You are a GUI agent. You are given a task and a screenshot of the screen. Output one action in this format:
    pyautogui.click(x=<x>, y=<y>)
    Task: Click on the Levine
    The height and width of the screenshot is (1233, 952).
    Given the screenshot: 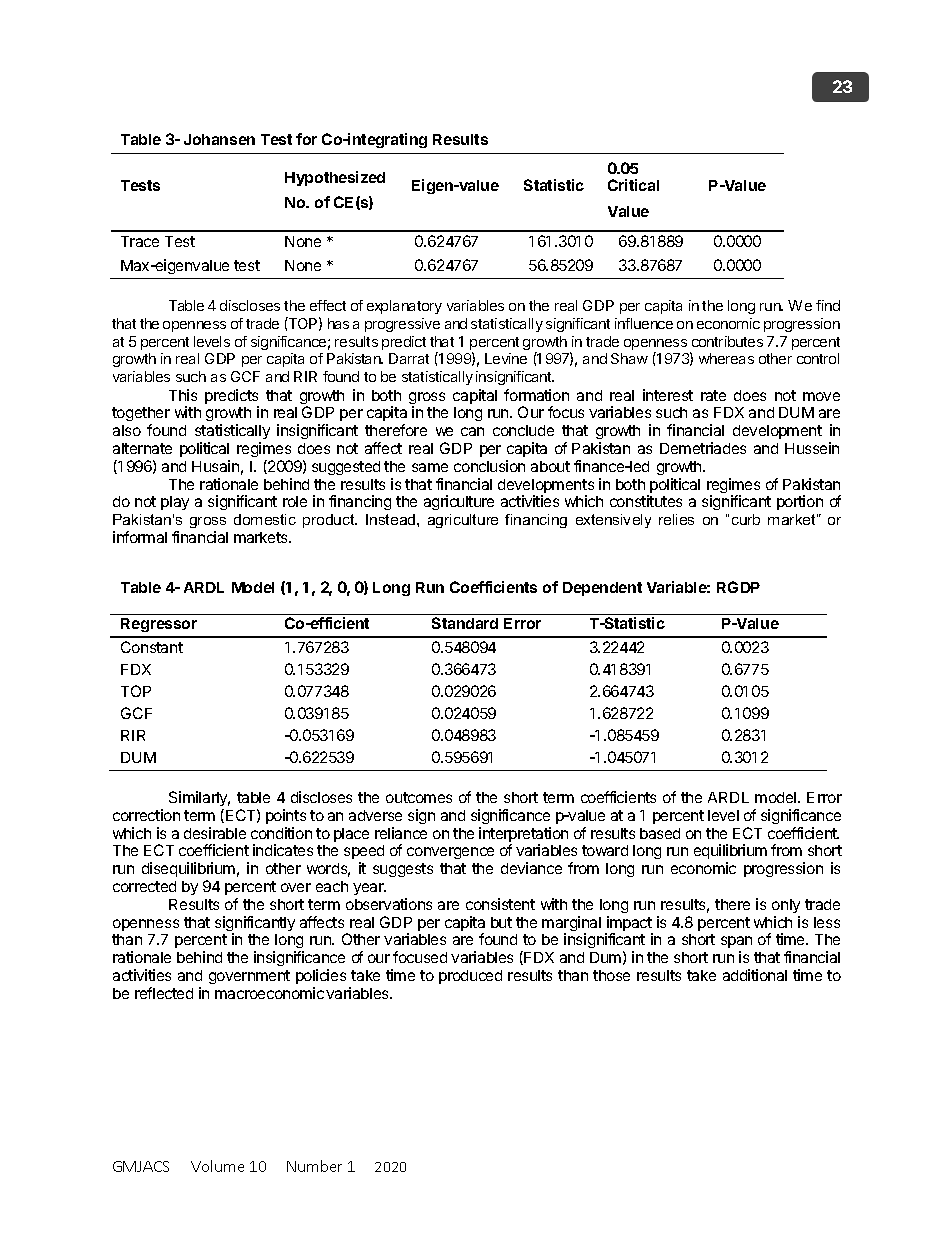 What is the action you would take?
    pyautogui.click(x=506, y=358)
